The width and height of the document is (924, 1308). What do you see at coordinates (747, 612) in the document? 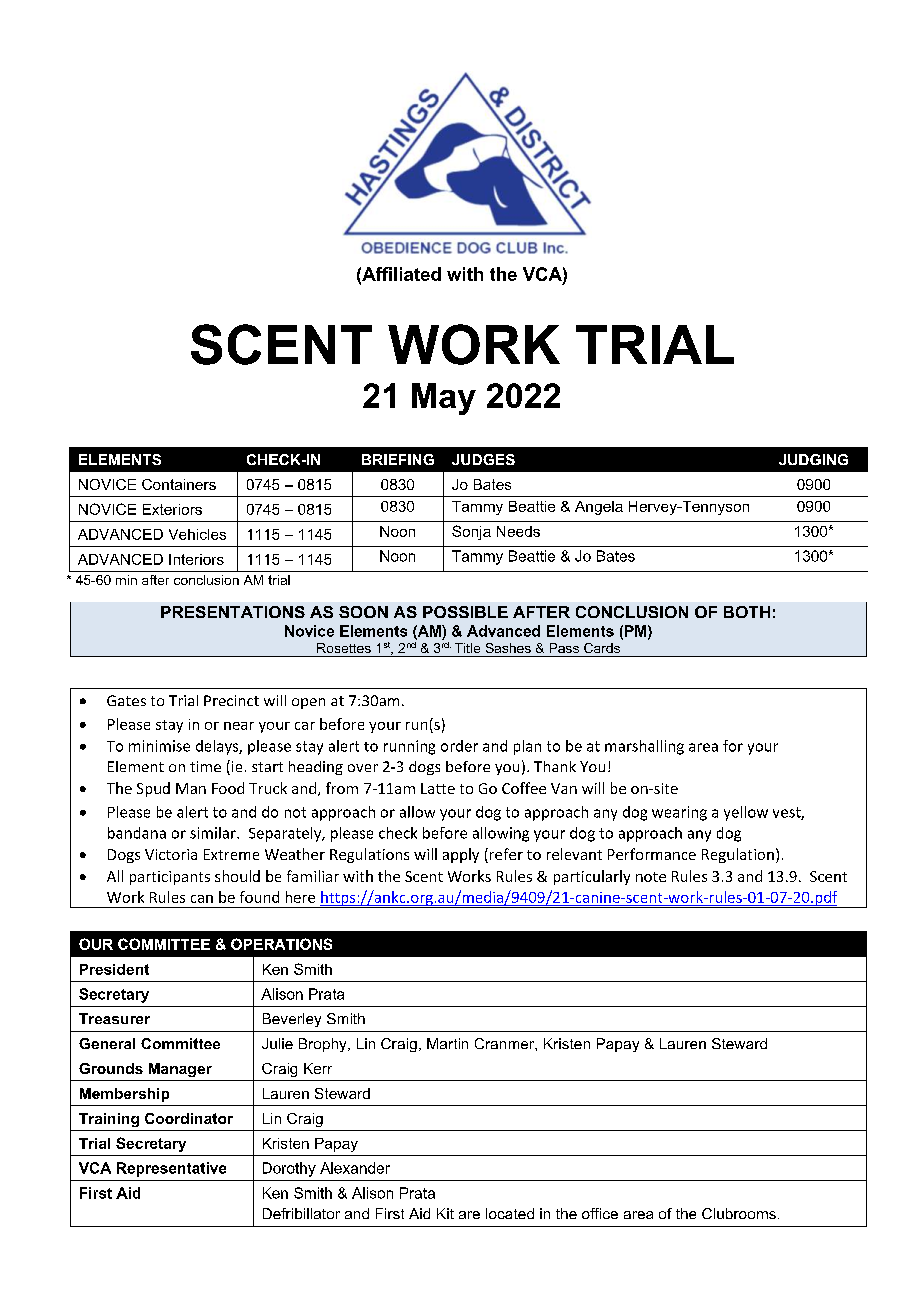
I see `BOTH` at bounding box center [747, 612].
